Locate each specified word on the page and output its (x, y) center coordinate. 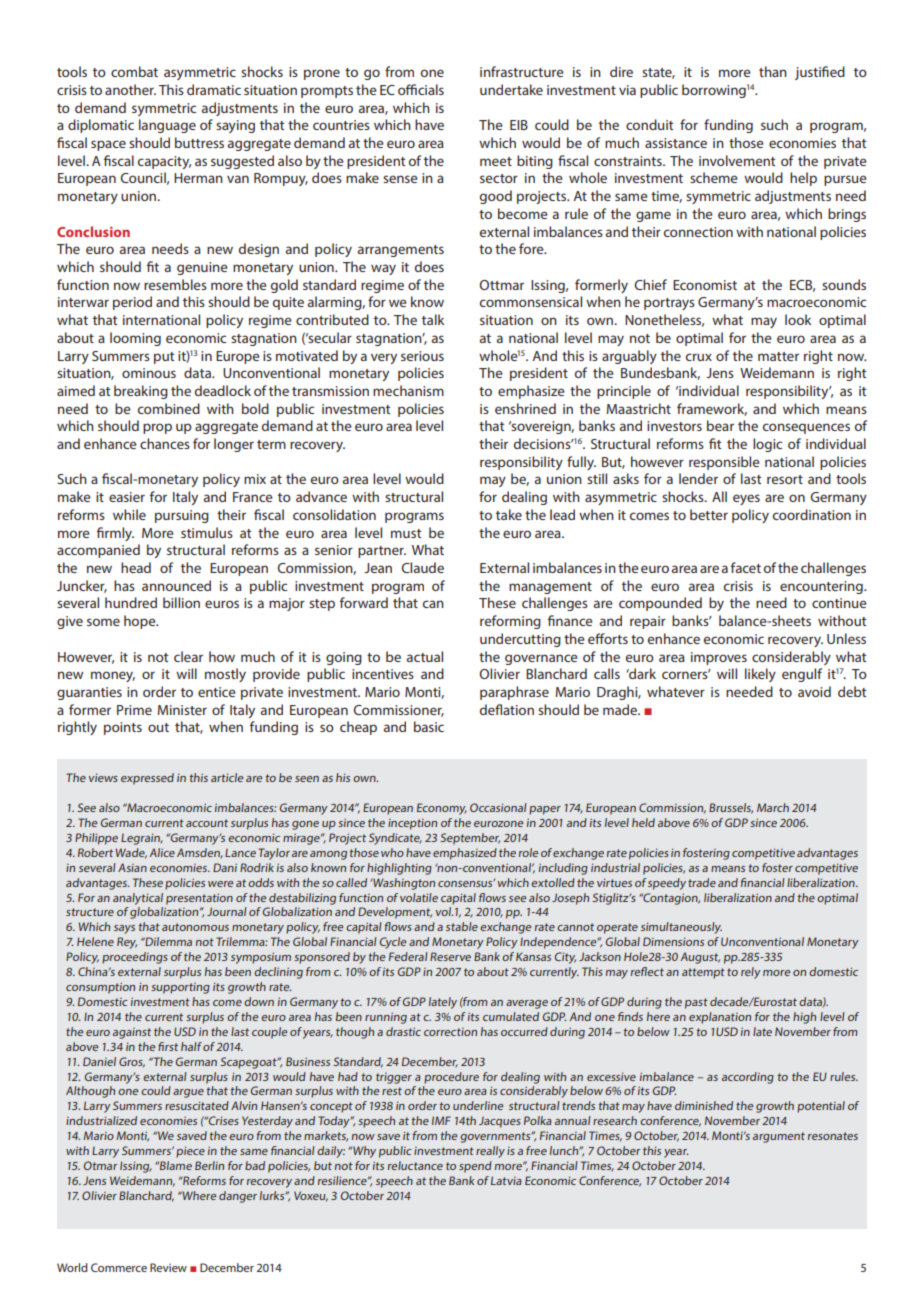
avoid (814, 691)
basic (429, 726)
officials (421, 89)
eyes (746, 499)
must (406, 533)
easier (127, 497)
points (123, 728)
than (773, 71)
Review (168, 1267)
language (167, 126)
